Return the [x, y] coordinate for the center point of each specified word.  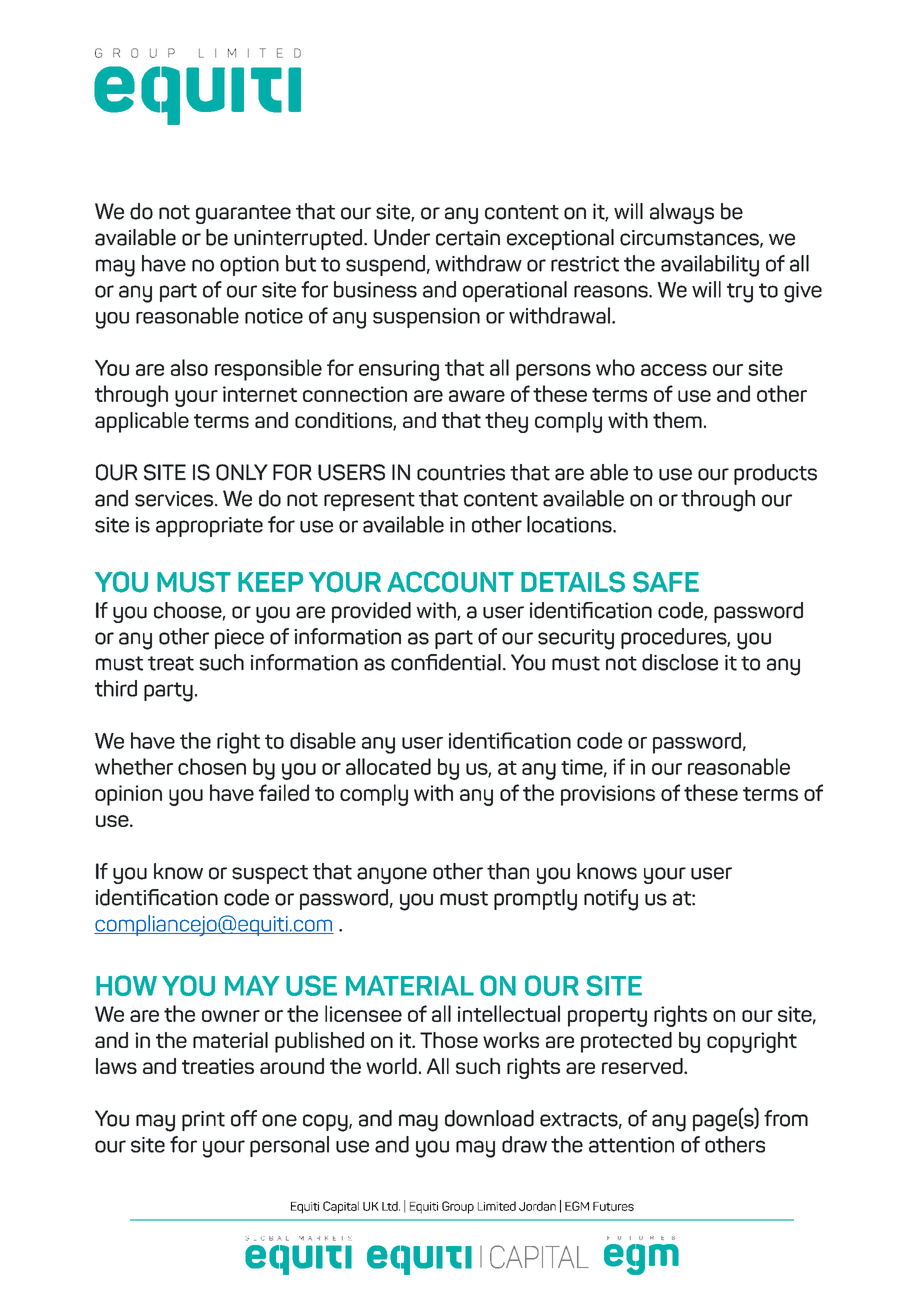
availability [710, 266]
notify [611, 900]
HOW [126, 985]
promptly [535, 900]
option [249, 266]
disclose [680, 662]
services [175, 499]
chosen [212, 766]
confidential [446, 662]
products [775, 474]
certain [468, 238]
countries [461, 472]
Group [458, 1207]
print [203, 1121]
